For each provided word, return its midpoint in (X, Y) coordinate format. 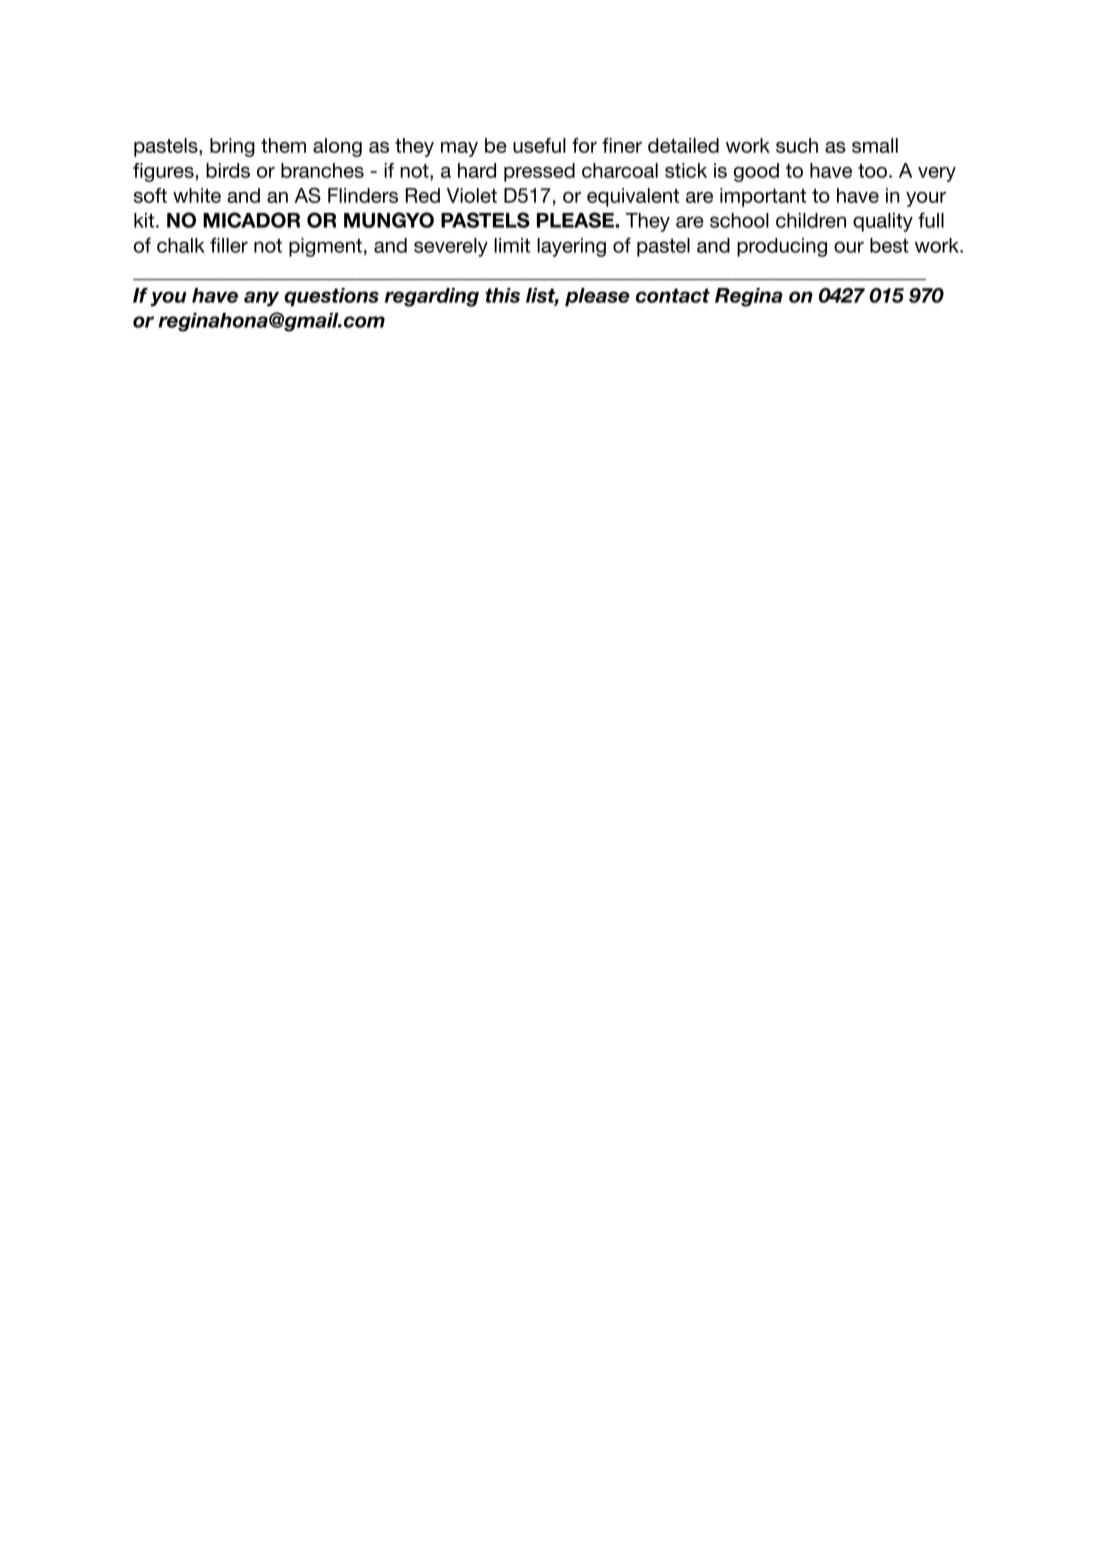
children (811, 220)
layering (571, 247)
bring (232, 147)
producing (782, 247)
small (875, 145)
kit (144, 220)
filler (229, 245)
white (197, 195)
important (763, 197)
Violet (472, 195)
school (739, 220)
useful (539, 145)
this (502, 295)
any (261, 299)
